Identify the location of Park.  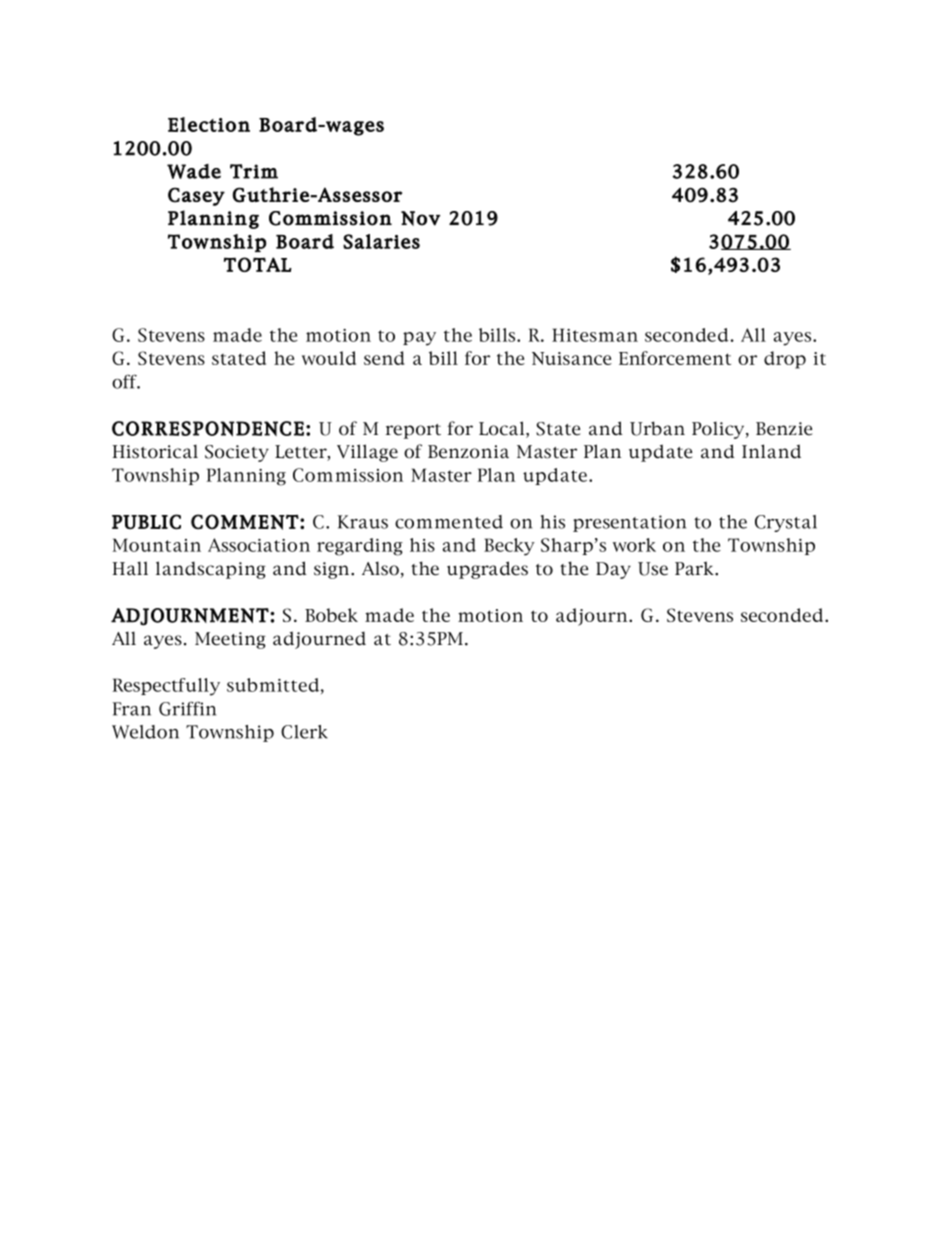
(695, 568).
